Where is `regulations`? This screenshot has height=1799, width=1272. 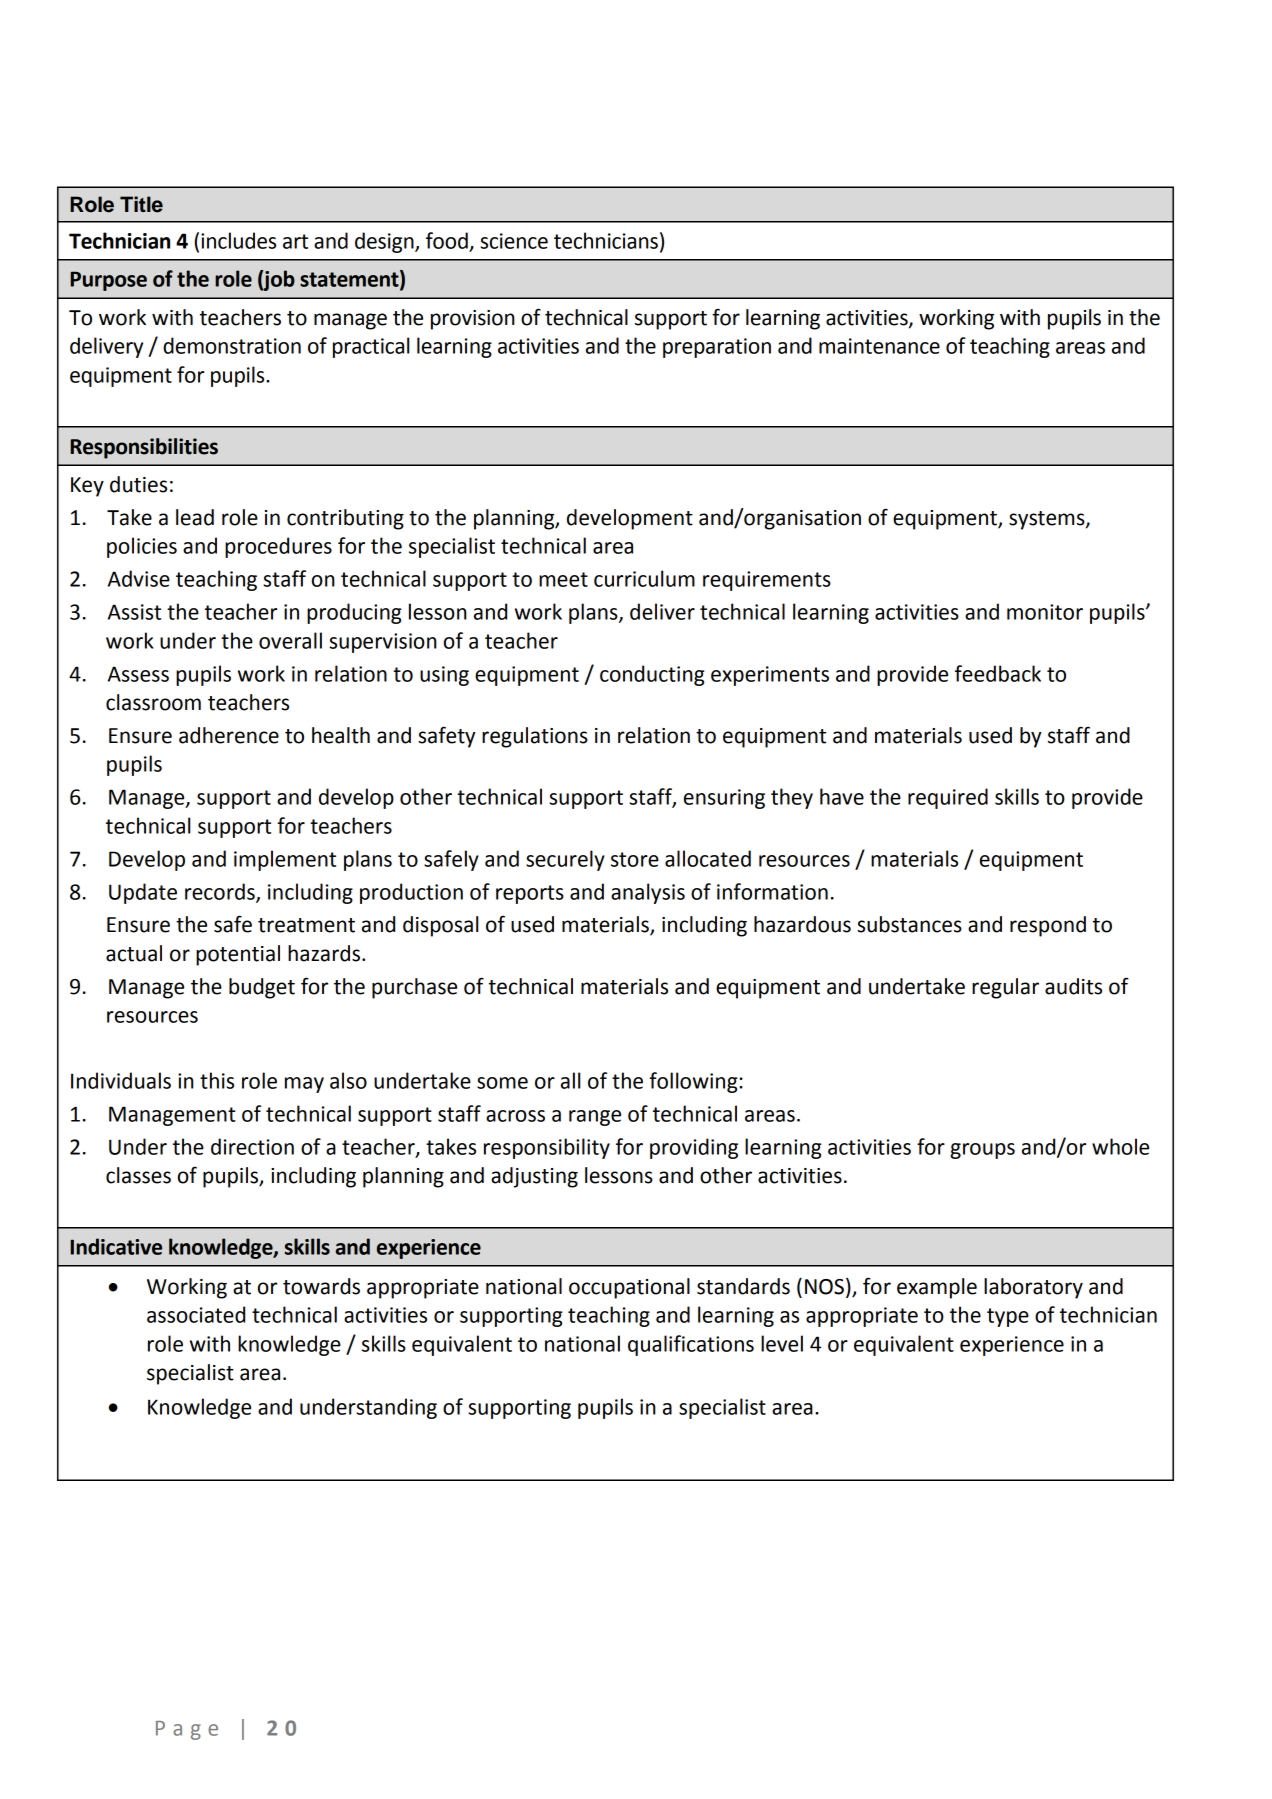 regulations is located at coordinates (535, 737).
